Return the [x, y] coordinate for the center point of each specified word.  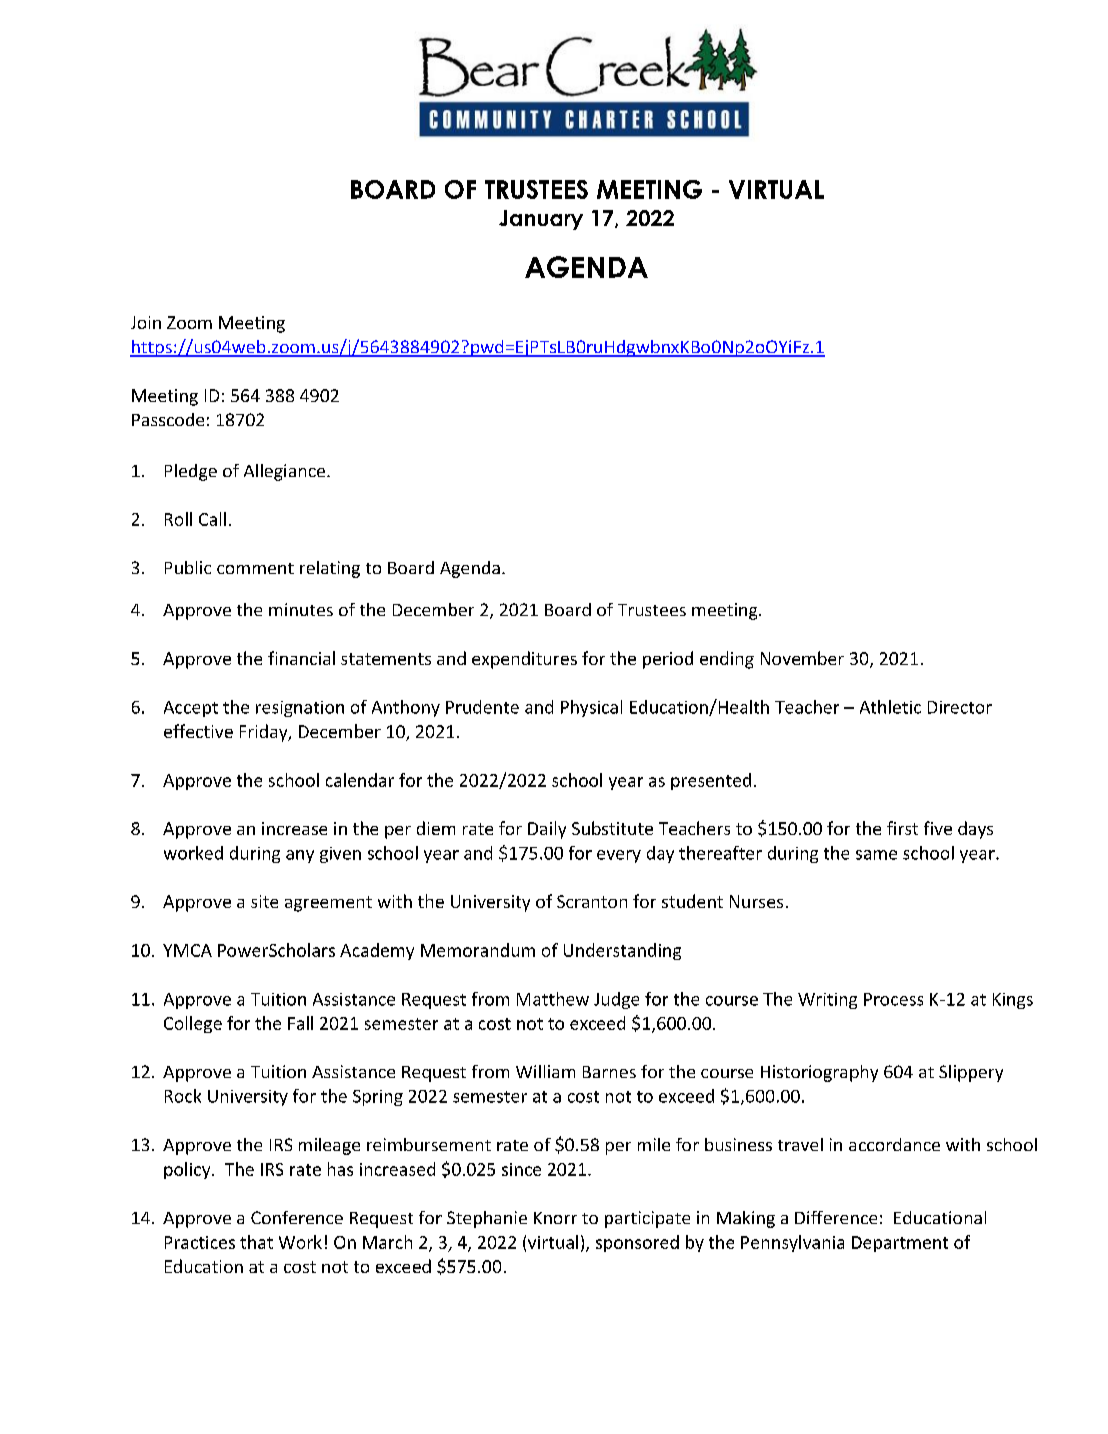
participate [647, 1219]
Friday [265, 733]
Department [900, 1244]
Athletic [890, 707]
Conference [297, 1217]
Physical [591, 708]
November [802, 658]
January [541, 220]
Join [146, 322]
